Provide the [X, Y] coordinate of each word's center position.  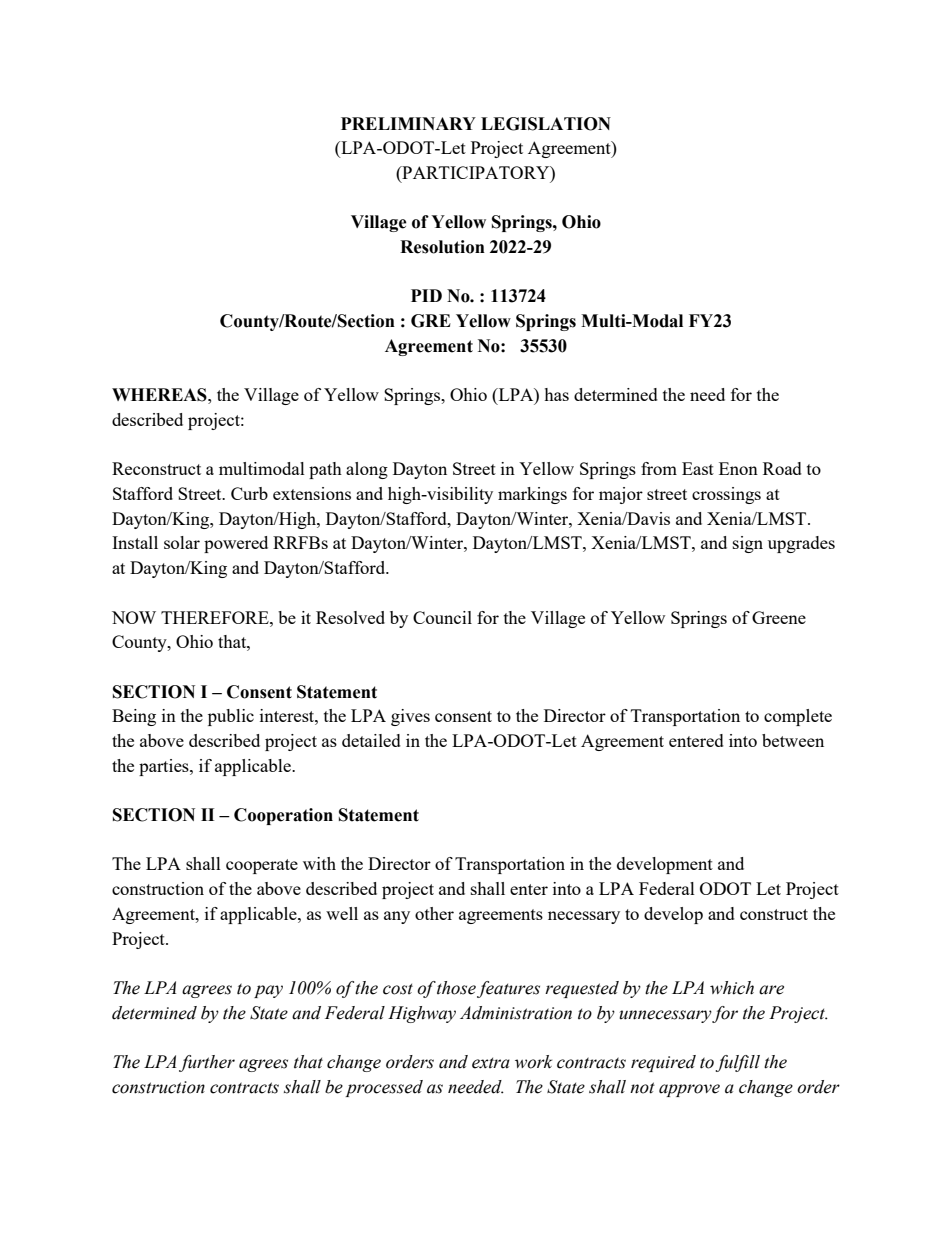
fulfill [737, 1063]
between [793, 740]
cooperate [262, 866]
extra [491, 1063]
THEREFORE [216, 617]
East [698, 468]
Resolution [442, 247]
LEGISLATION [546, 124]
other [434, 913]
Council [442, 617]
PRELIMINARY [408, 123]
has [556, 394]
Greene [779, 617]
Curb [249, 493]
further [207, 1063]
